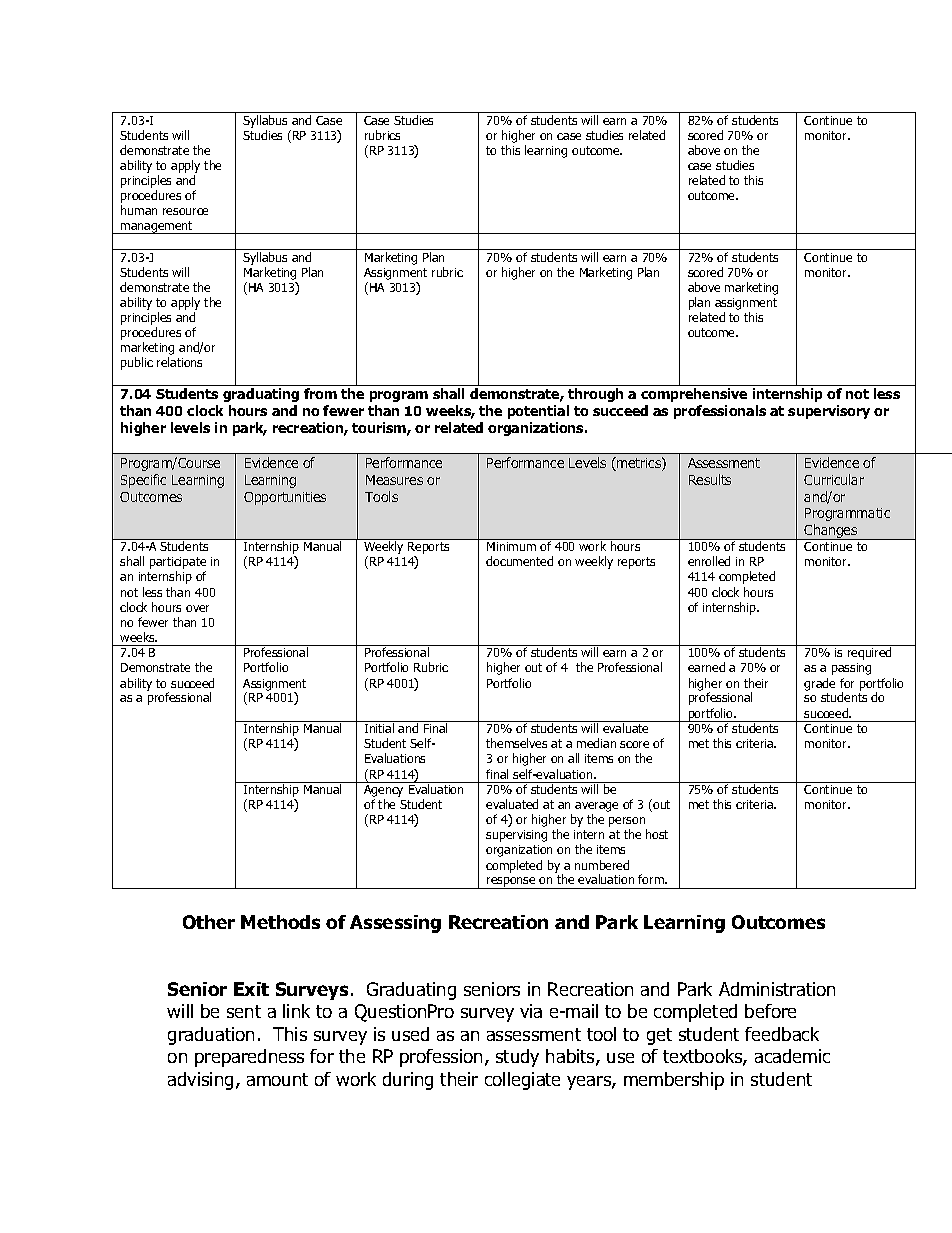 This document has width=952, height=1233. I want to click on grade, so click(819, 684).
